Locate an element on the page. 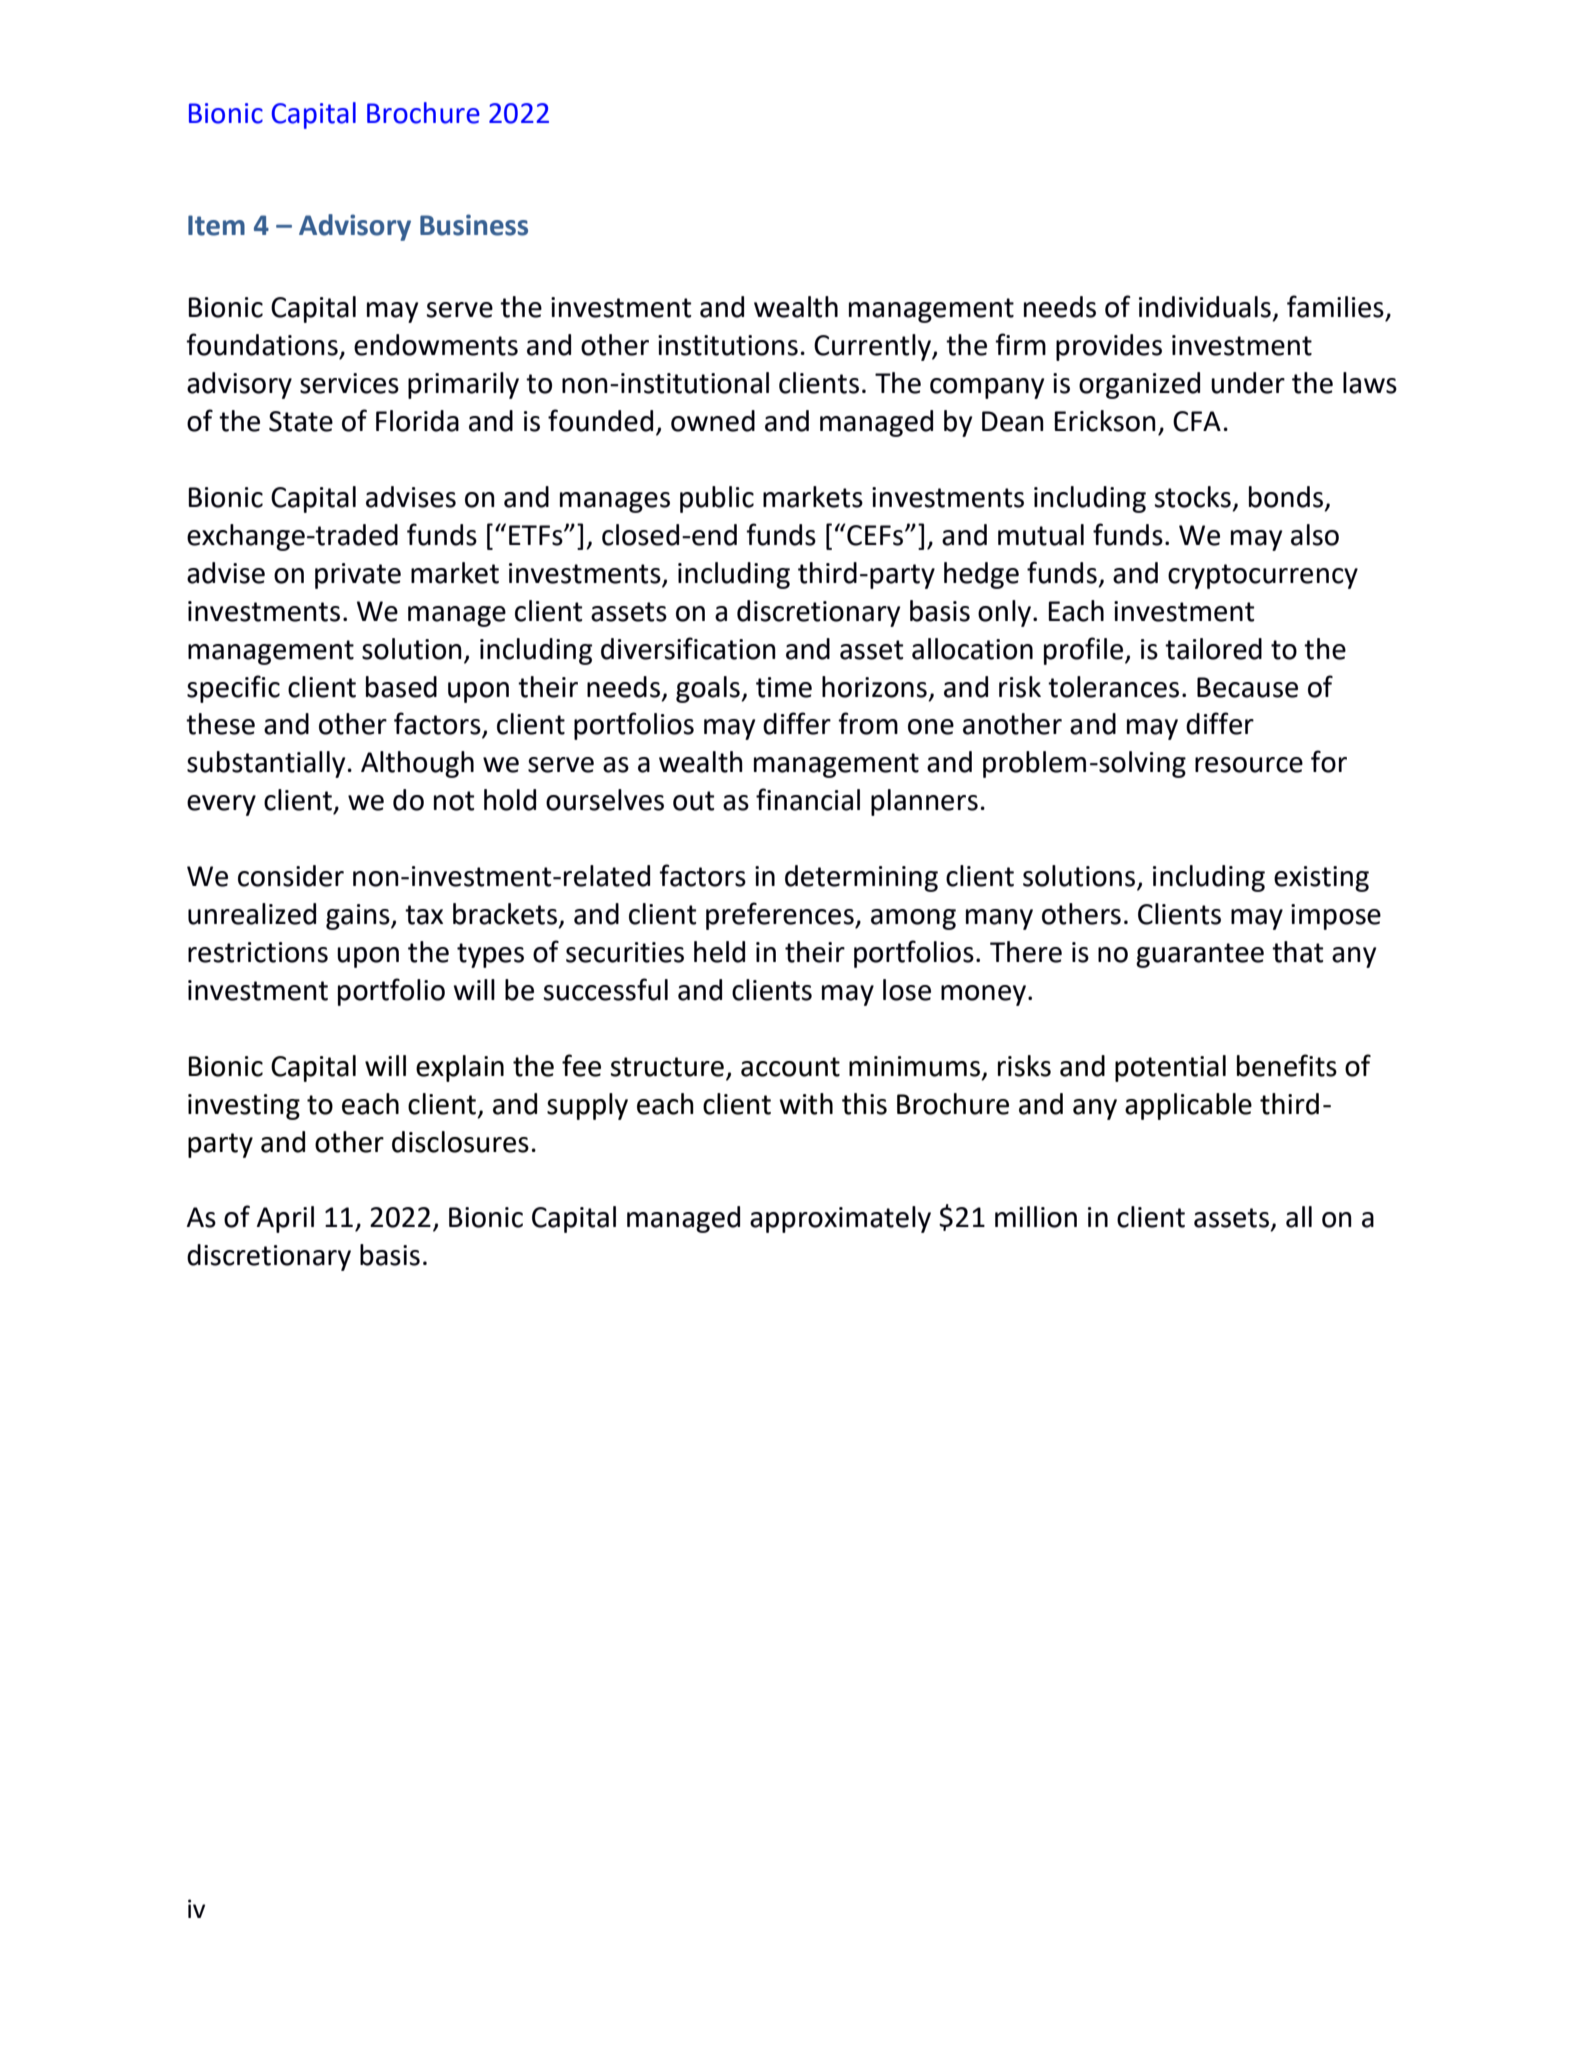  based is located at coordinates (401, 687).
